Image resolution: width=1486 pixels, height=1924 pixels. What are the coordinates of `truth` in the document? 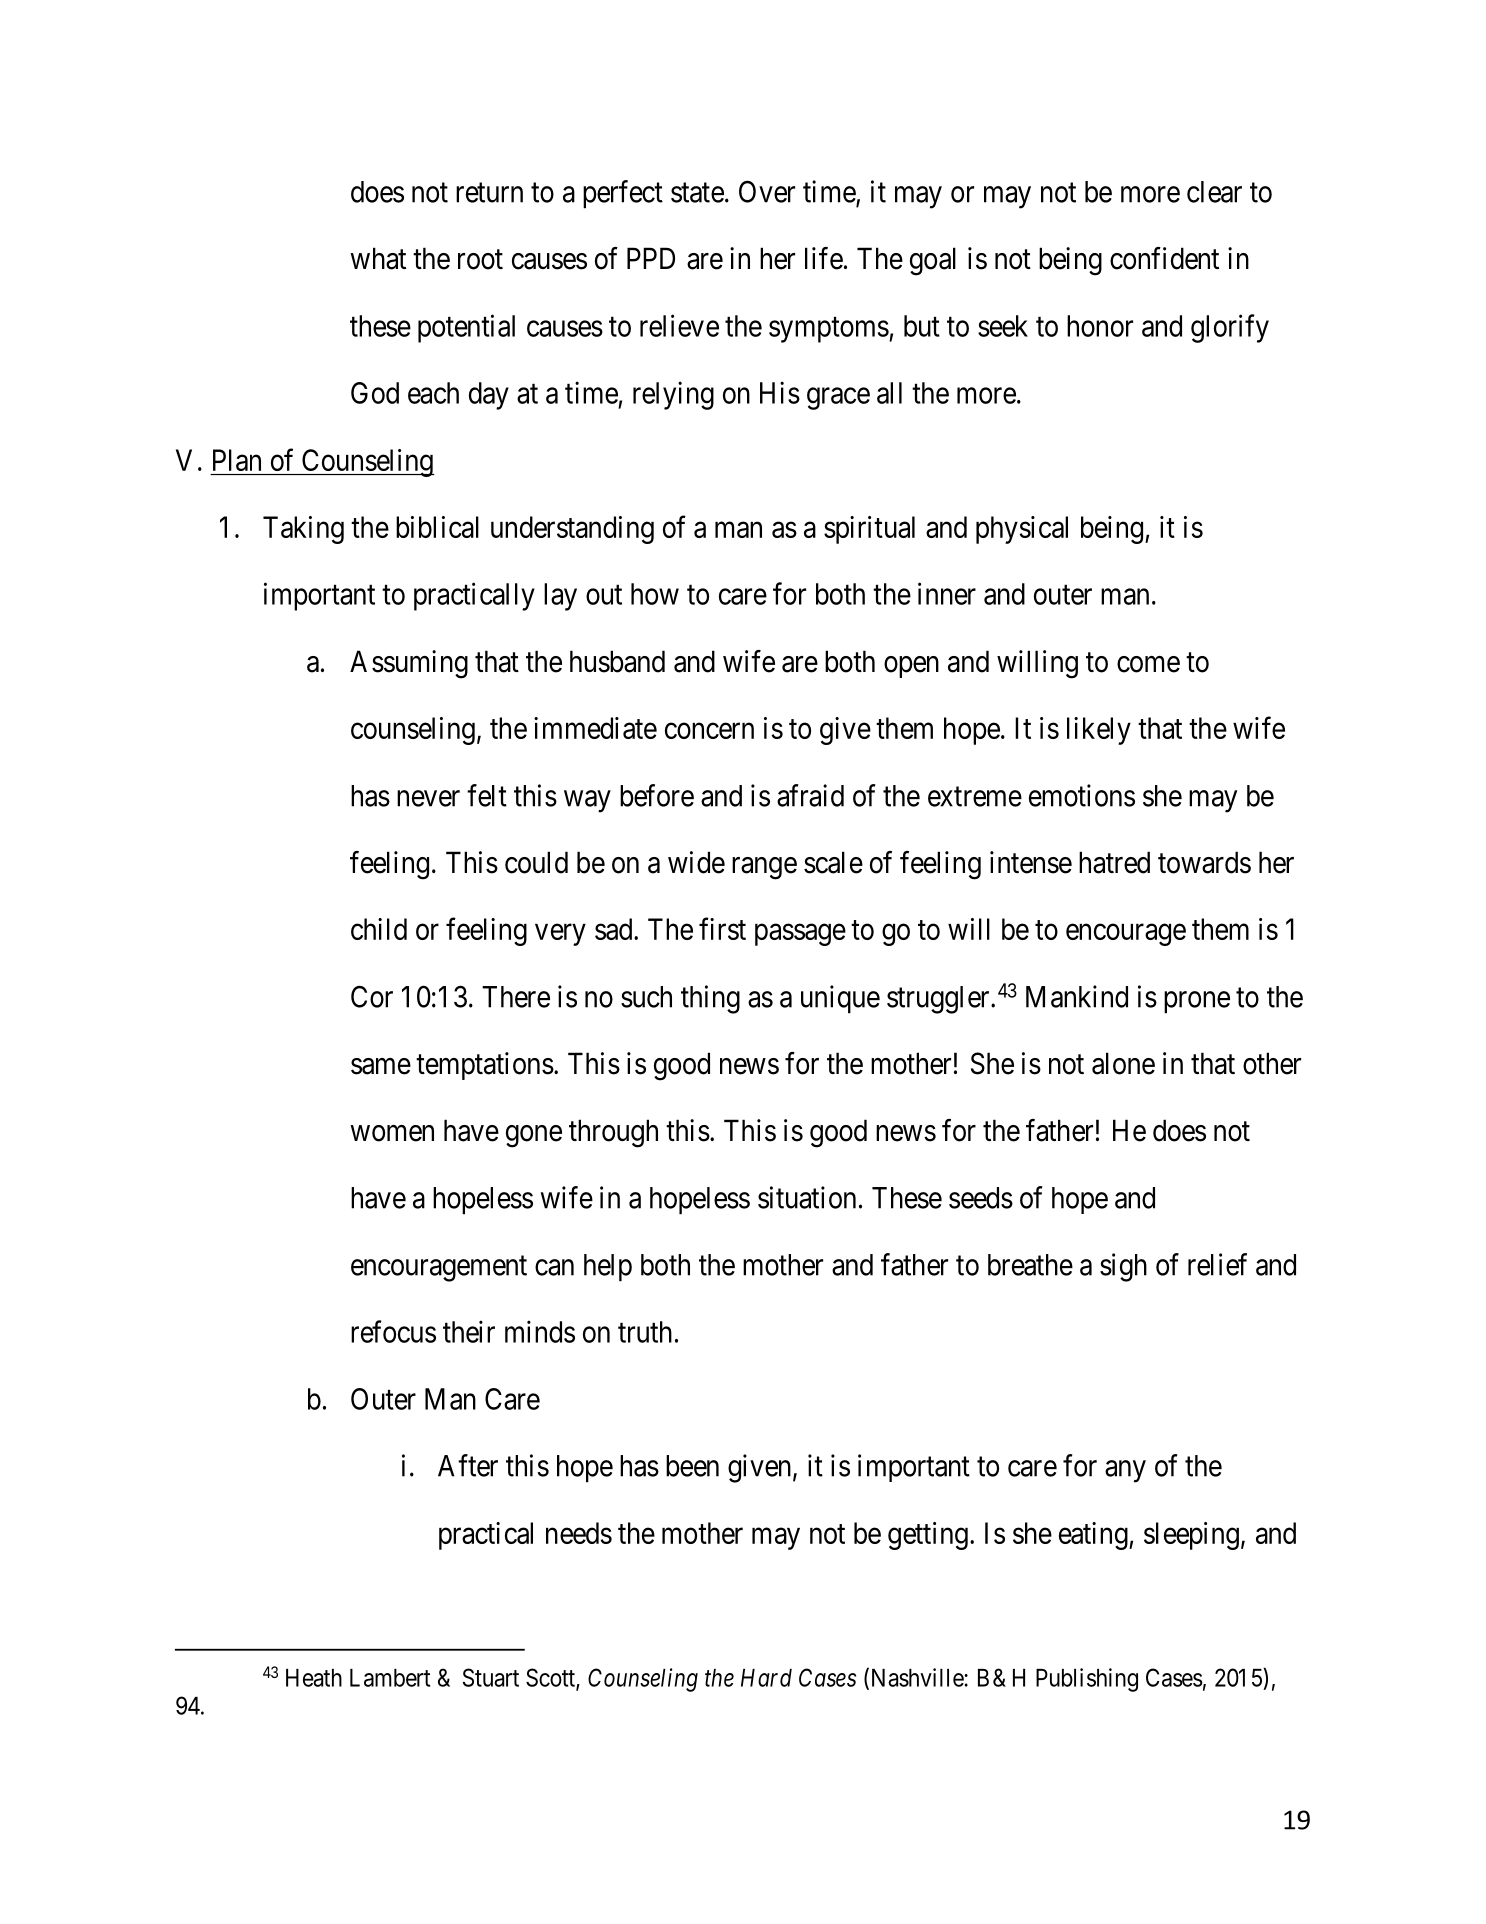 It's located at (645, 1332).
